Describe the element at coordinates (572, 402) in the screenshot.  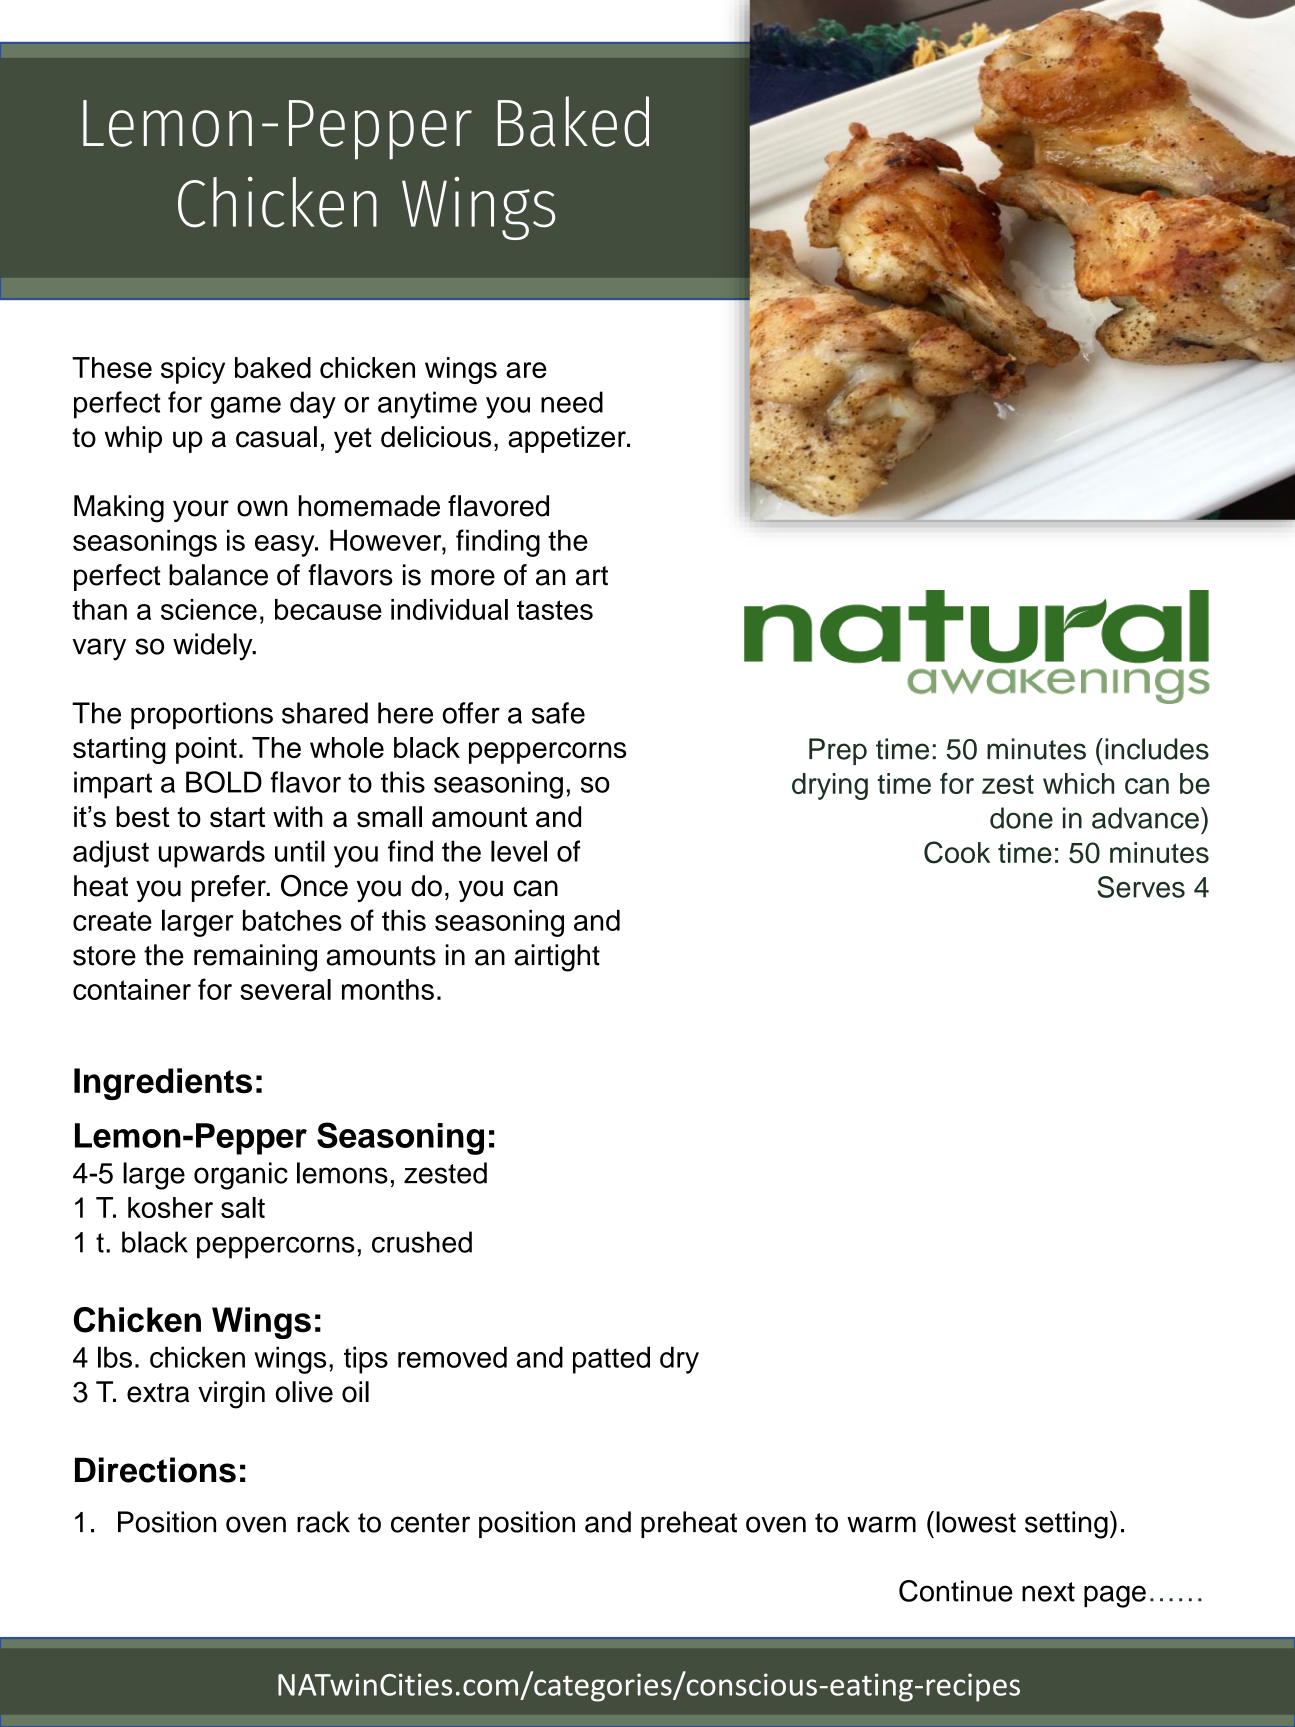
I see `need` at that location.
